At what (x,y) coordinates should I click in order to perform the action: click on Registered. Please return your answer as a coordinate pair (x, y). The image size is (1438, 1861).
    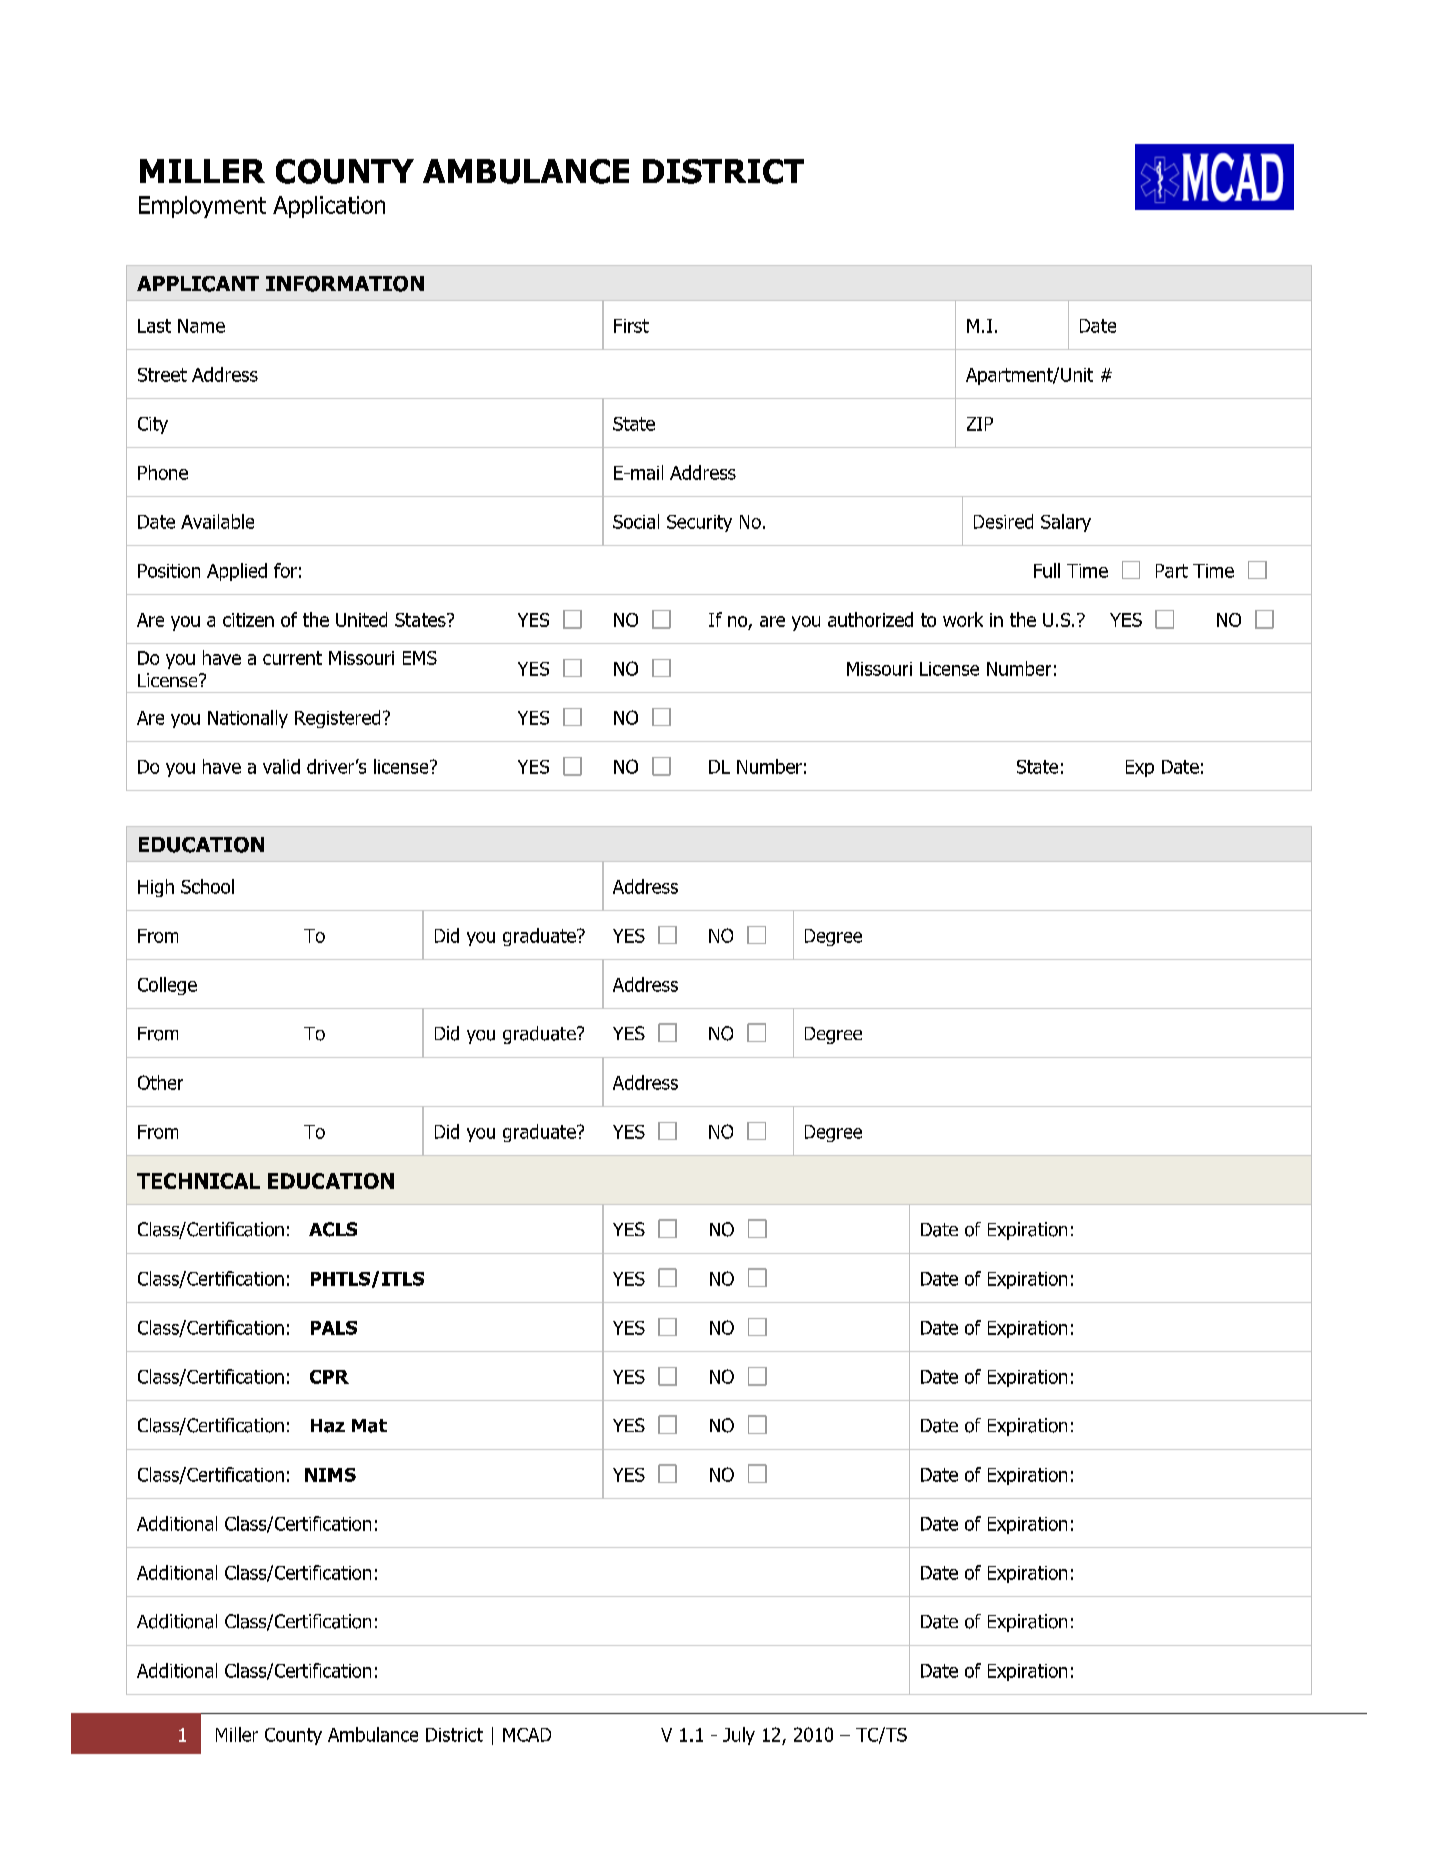
    Looking at the image, I should click on (337, 719).
